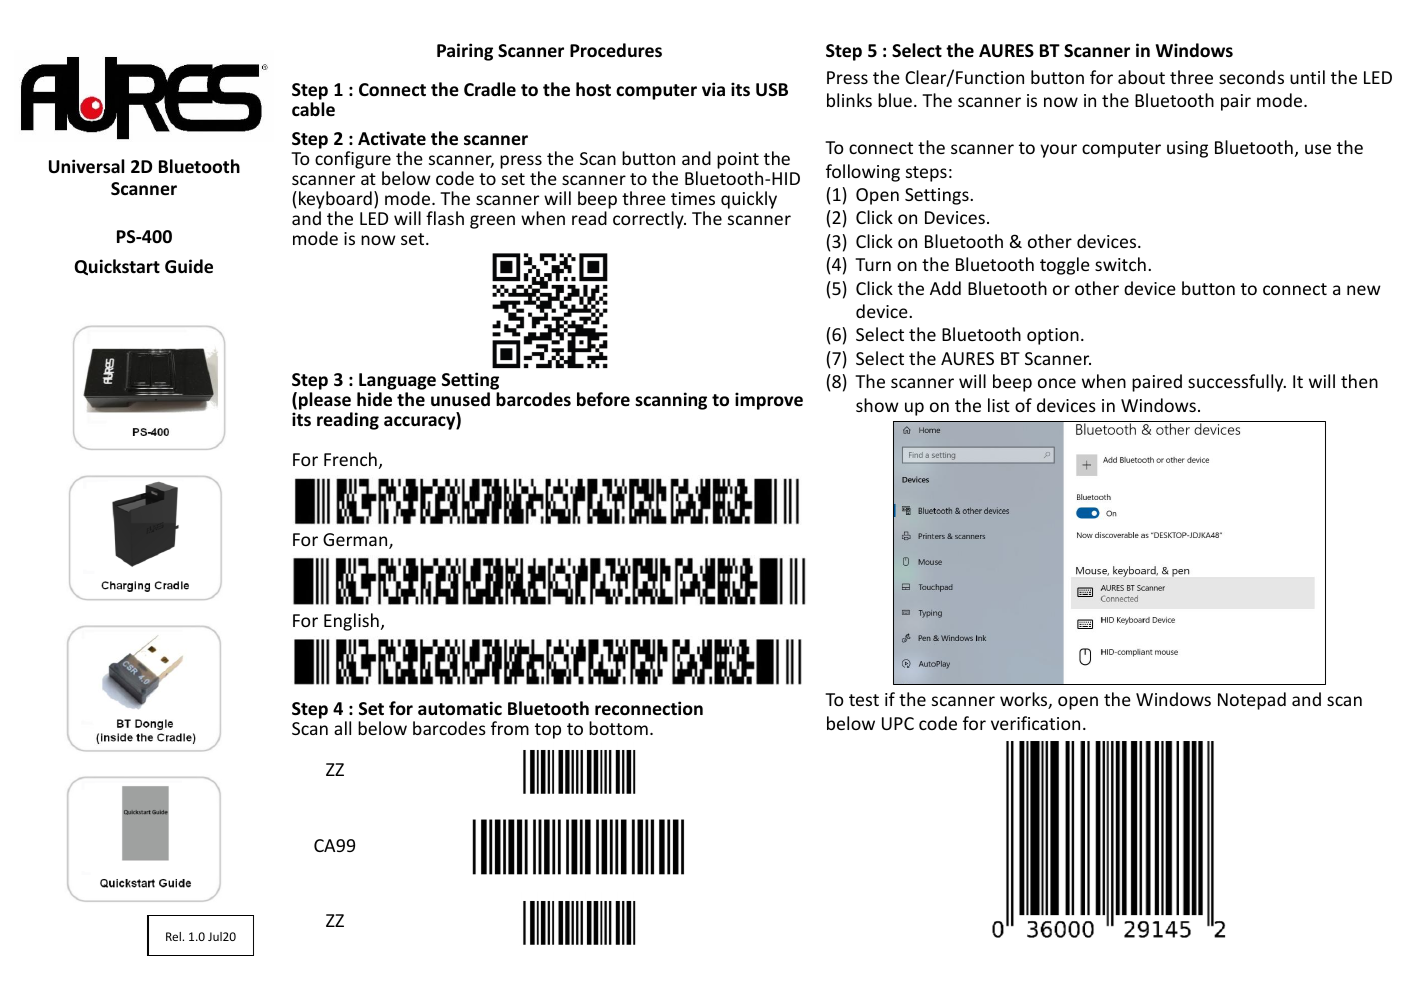  What do you see at coordinates (618, 728) in the page?
I see `bottom` at bounding box center [618, 728].
